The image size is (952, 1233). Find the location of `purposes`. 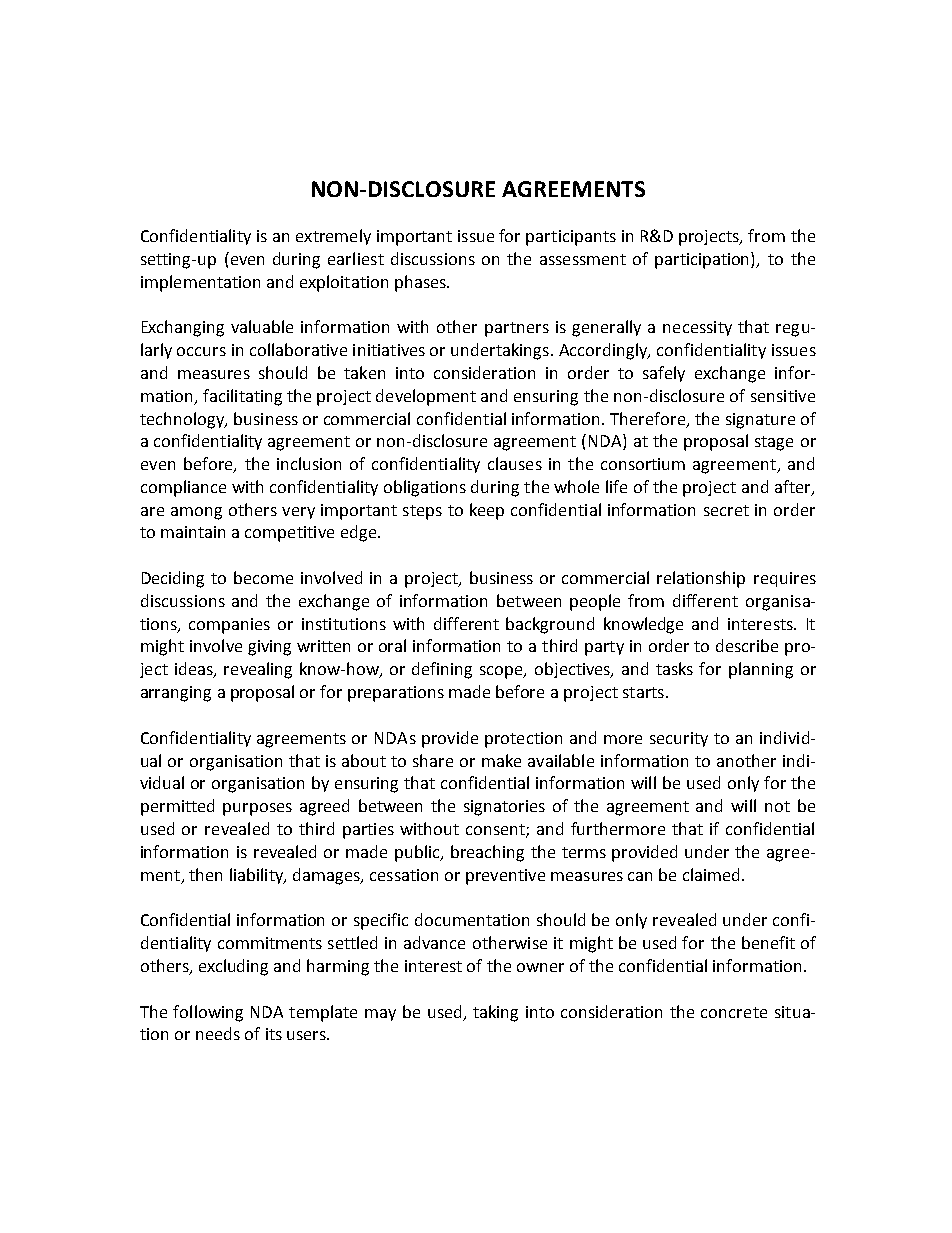

purposes is located at coordinates (257, 809).
